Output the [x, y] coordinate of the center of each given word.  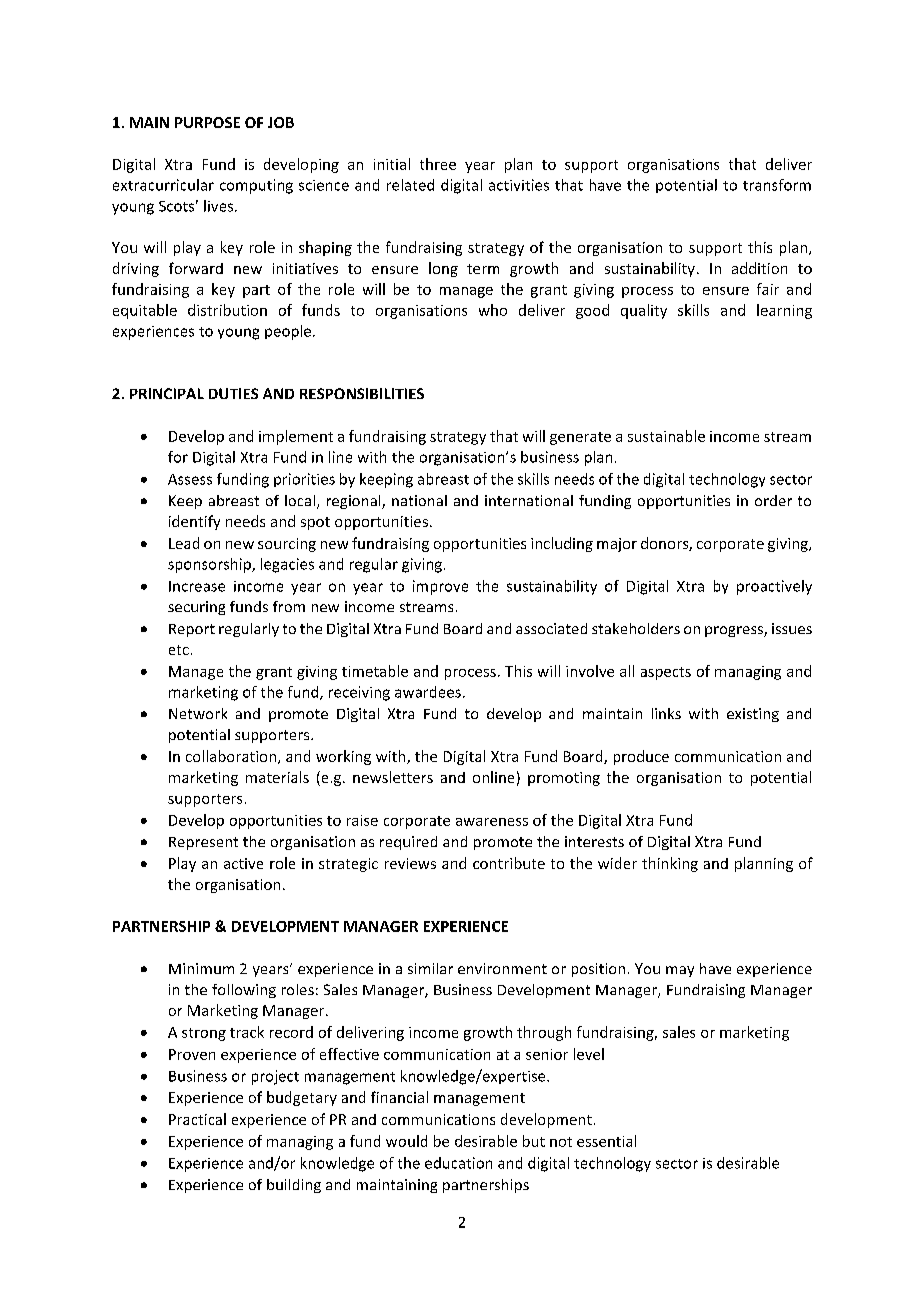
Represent [203, 843]
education [458, 1163]
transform [777, 185]
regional [355, 502]
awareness [492, 822]
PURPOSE [207, 122]
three [438, 164]
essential [606, 1141]
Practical [197, 1119]
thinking [670, 864]
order [773, 500]
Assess [190, 479]
